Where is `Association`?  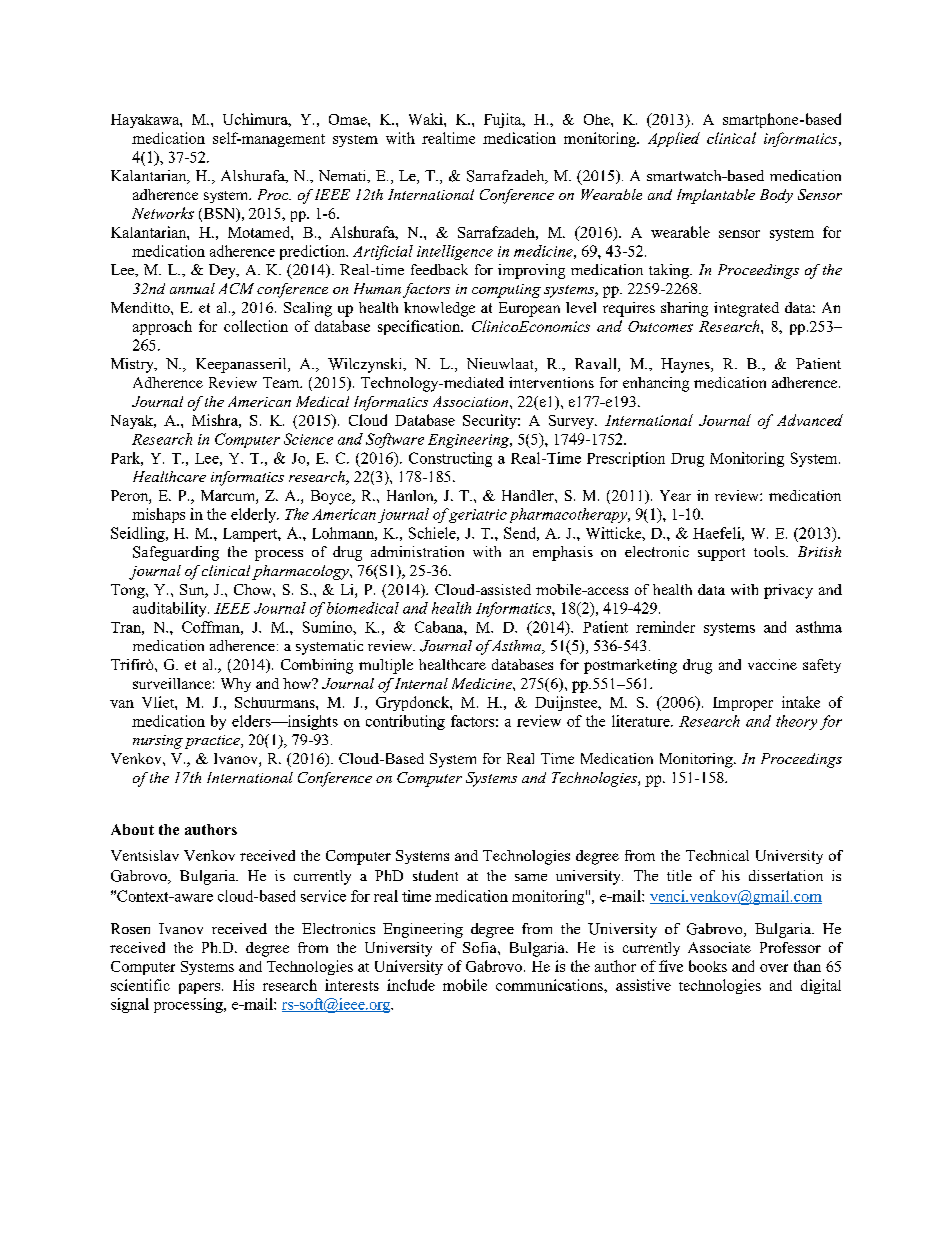 Association is located at coordinates (472, 401).
